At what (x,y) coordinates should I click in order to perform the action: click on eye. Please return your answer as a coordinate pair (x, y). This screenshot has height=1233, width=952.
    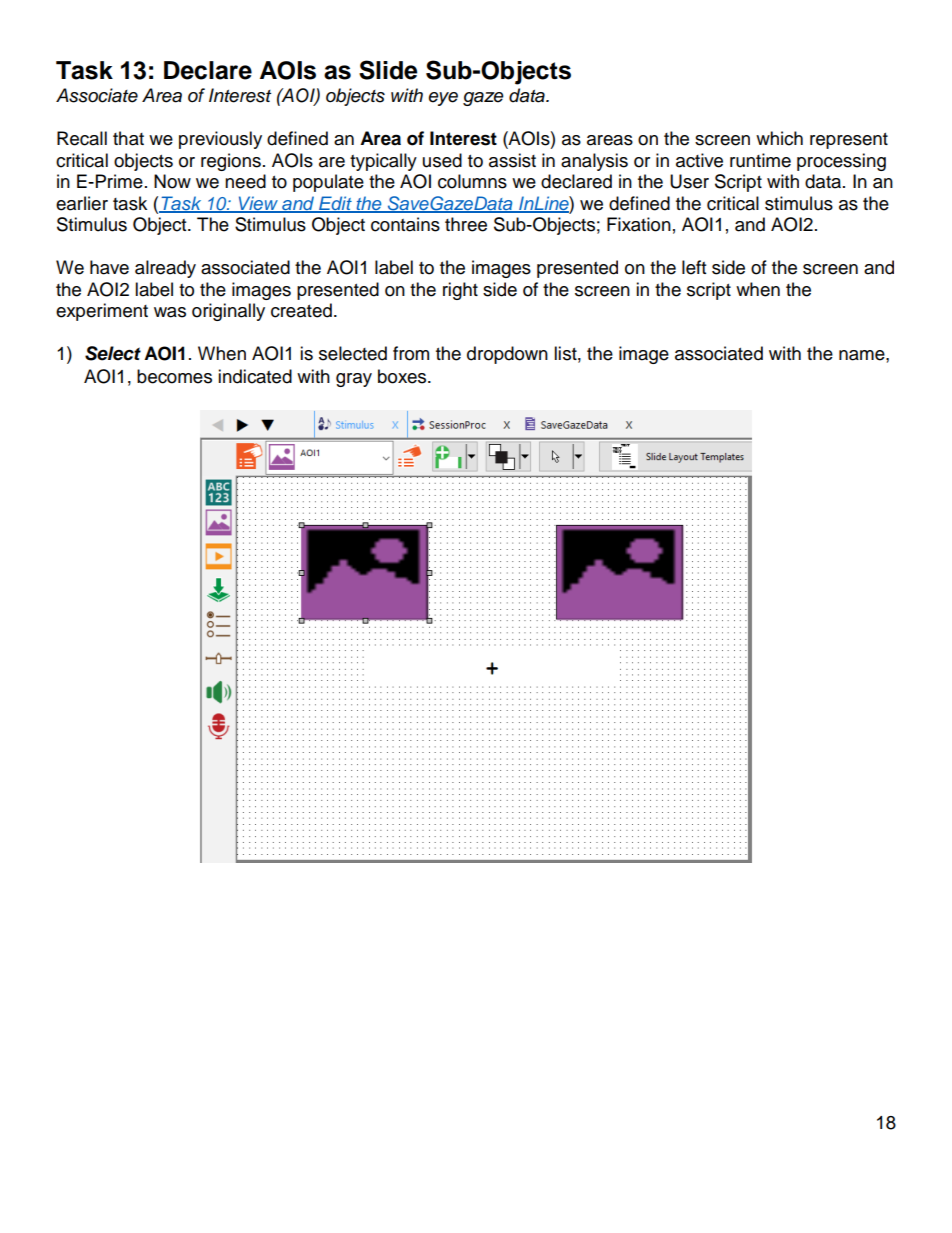
    Looking at the image, I should click on (443, 99).
